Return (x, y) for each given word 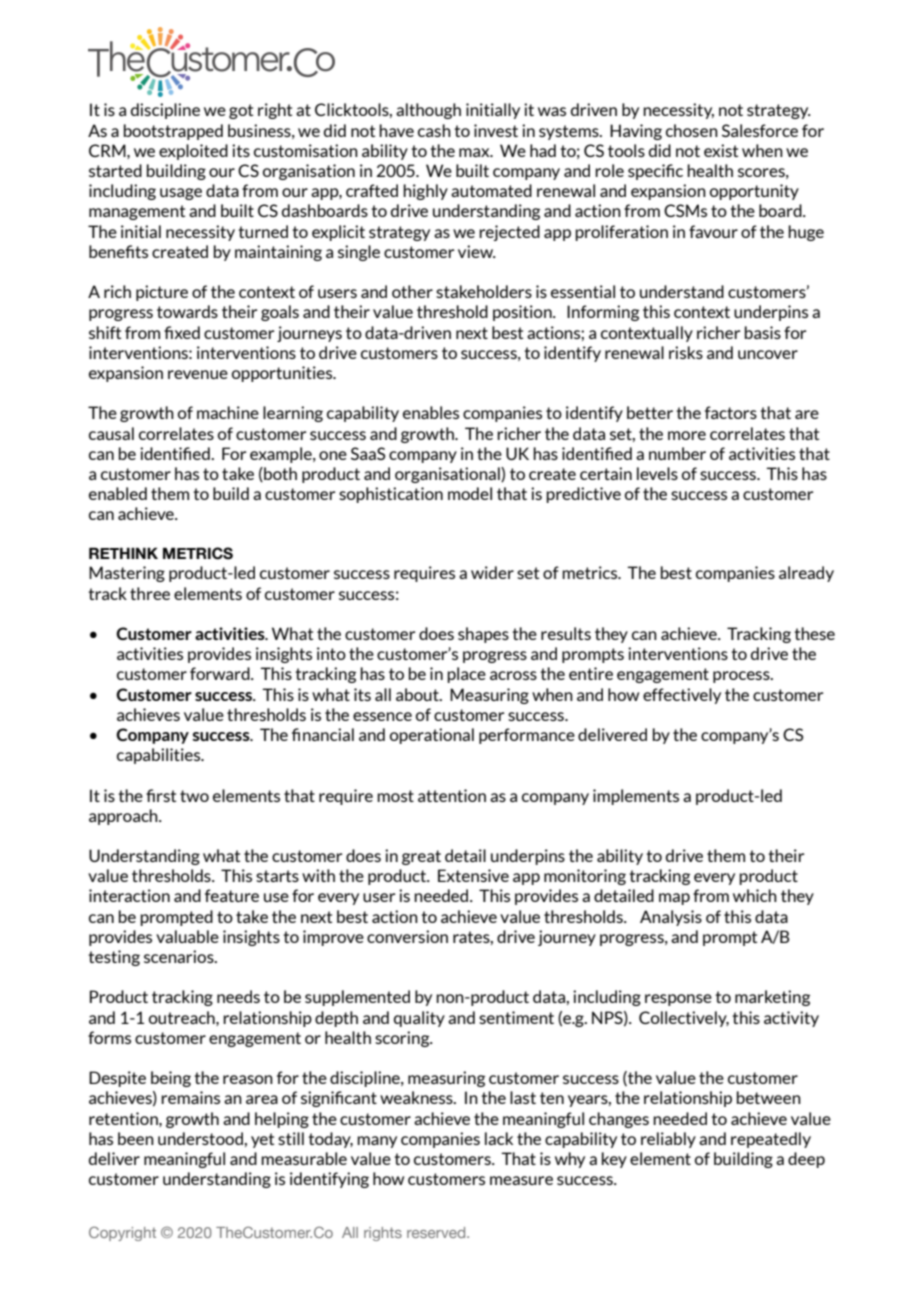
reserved (437, 1232)
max (475, 152)
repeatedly (771, 1140)
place (466, 675)
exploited (193, 152)
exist (721, 150)
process (742, 677)
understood (201, 1138)
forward (221, 673)
